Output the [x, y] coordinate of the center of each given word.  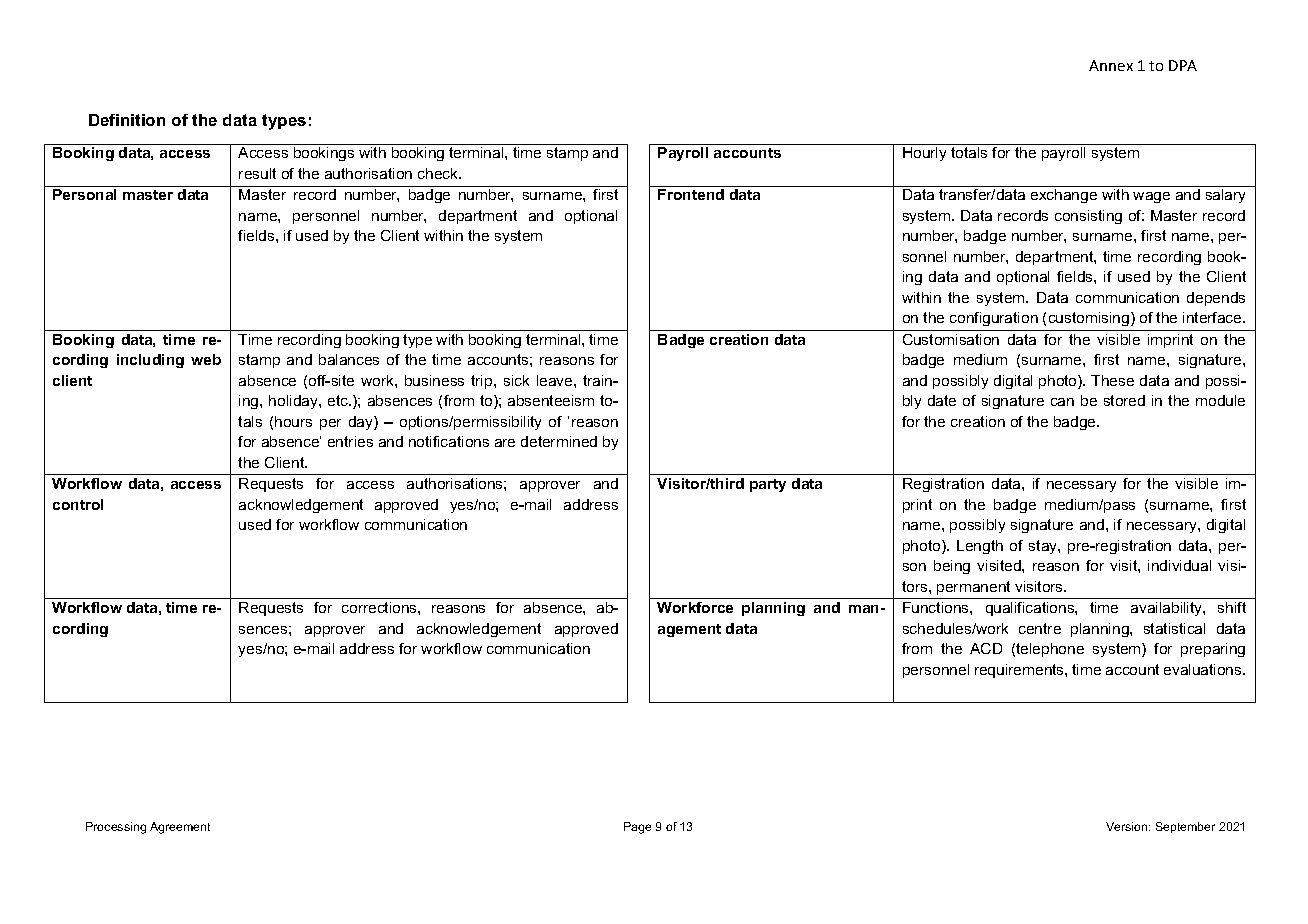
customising [1090, 319]
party [768, 485]
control [78, 504]
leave [556, 380]
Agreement [180, 828]
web [206, 359]
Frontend [691, 194]
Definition [127, 120]
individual [1179, 565]
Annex [1111, 65]
